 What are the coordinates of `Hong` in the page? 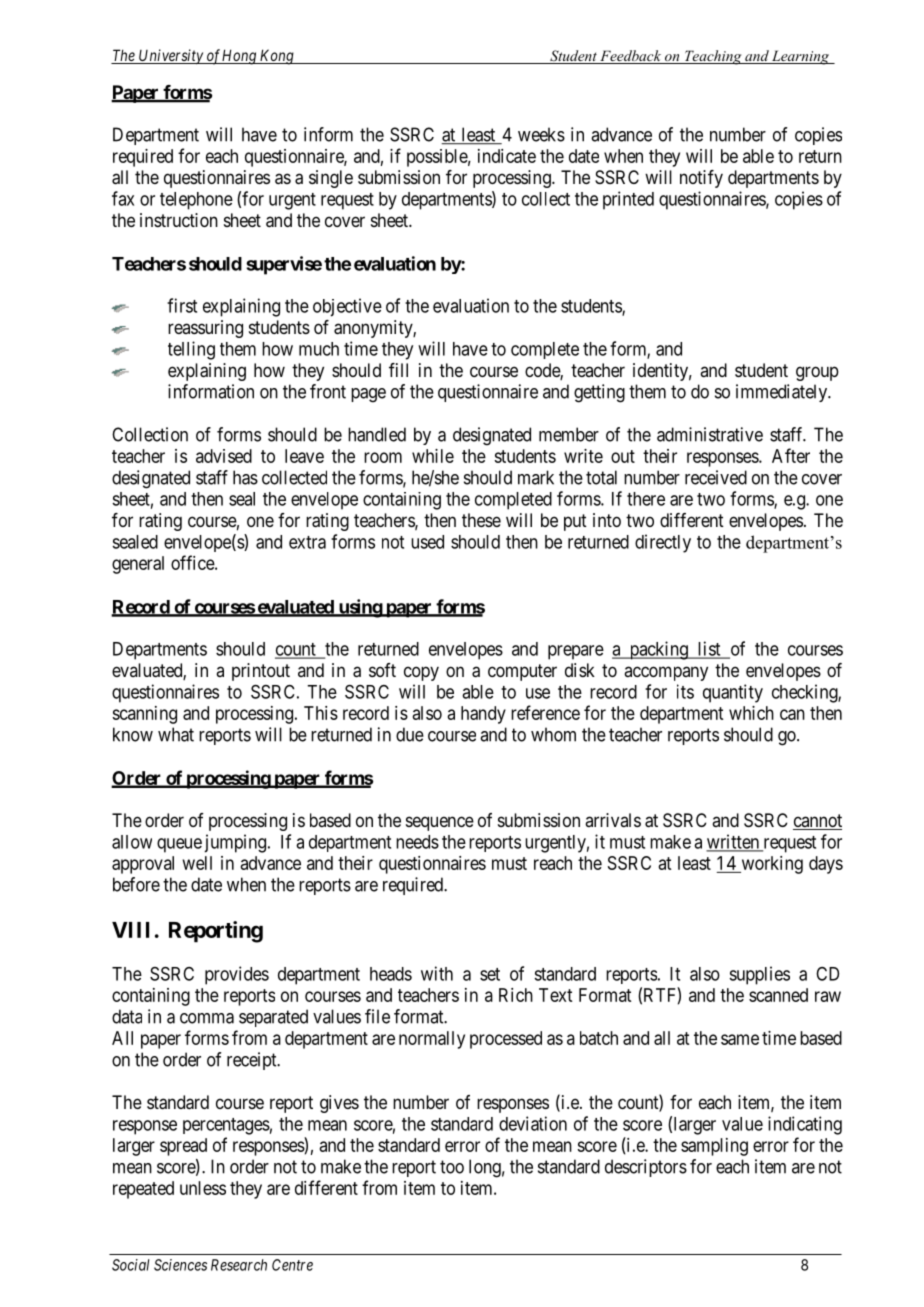 It's located at (239, 57).
